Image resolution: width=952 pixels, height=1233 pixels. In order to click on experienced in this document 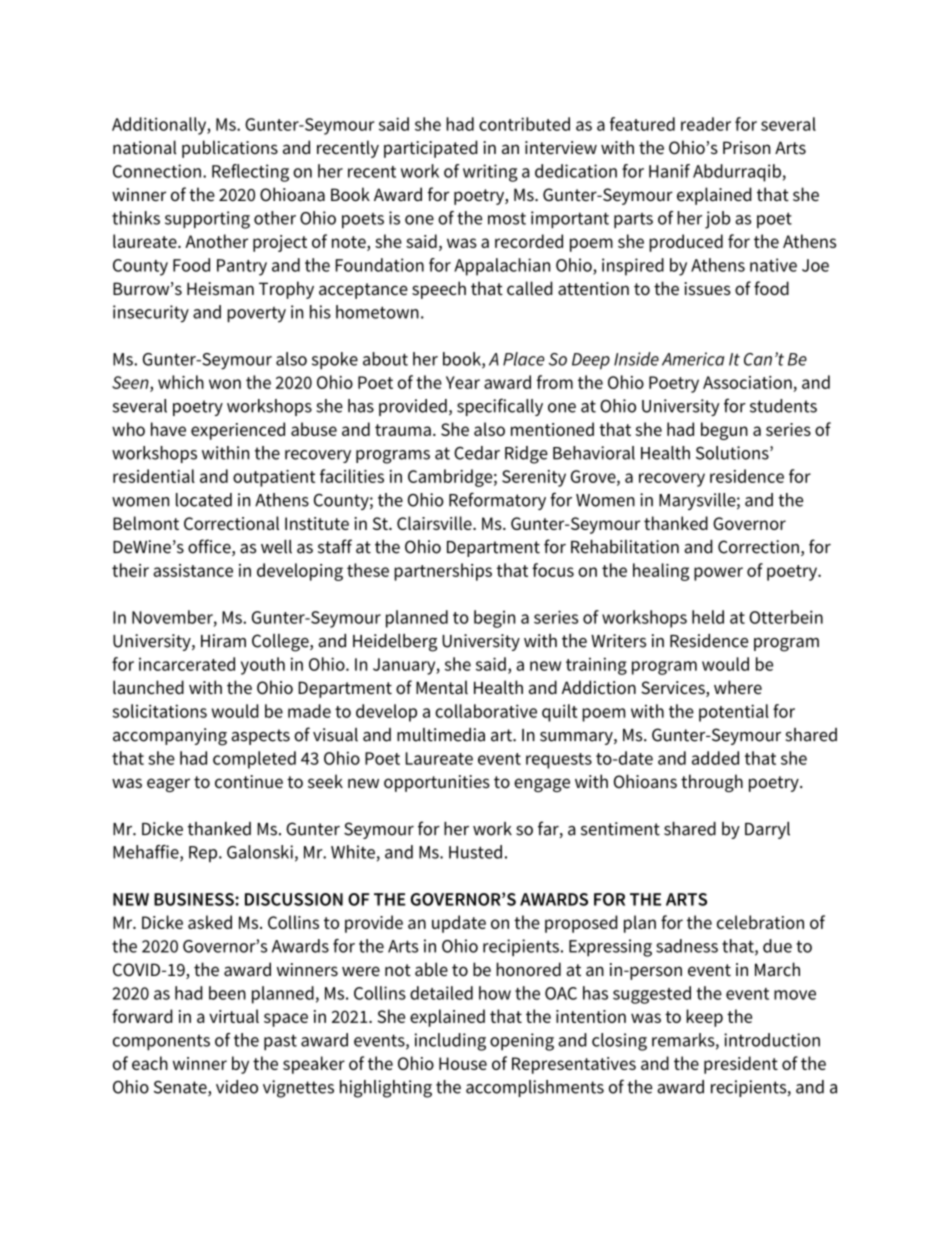, I will do `click(238, 431)`.
